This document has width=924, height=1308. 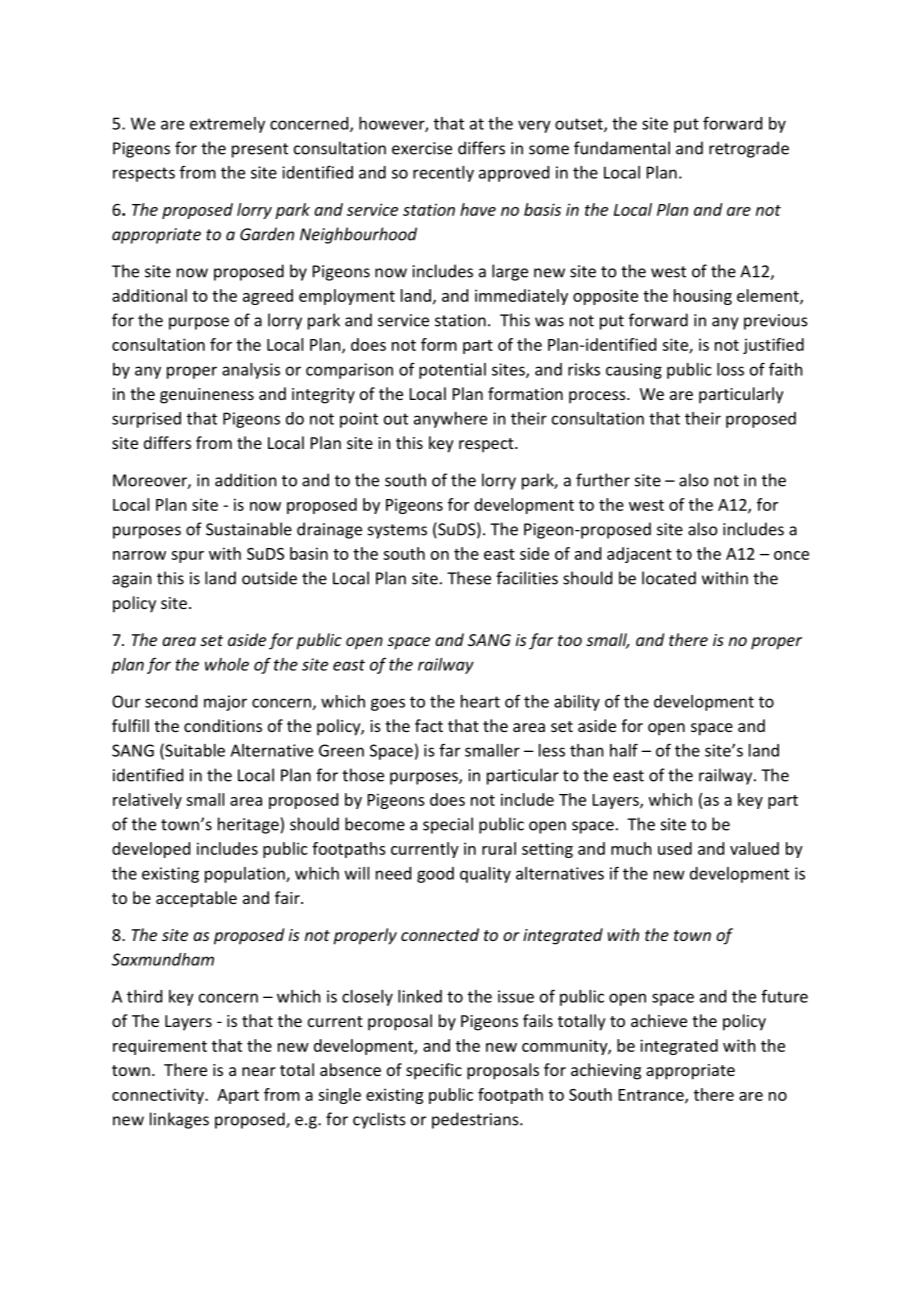 What do you see at coordinates (749, 149) in the document?
I see `retrograde` at bounding box center [749, 149].
